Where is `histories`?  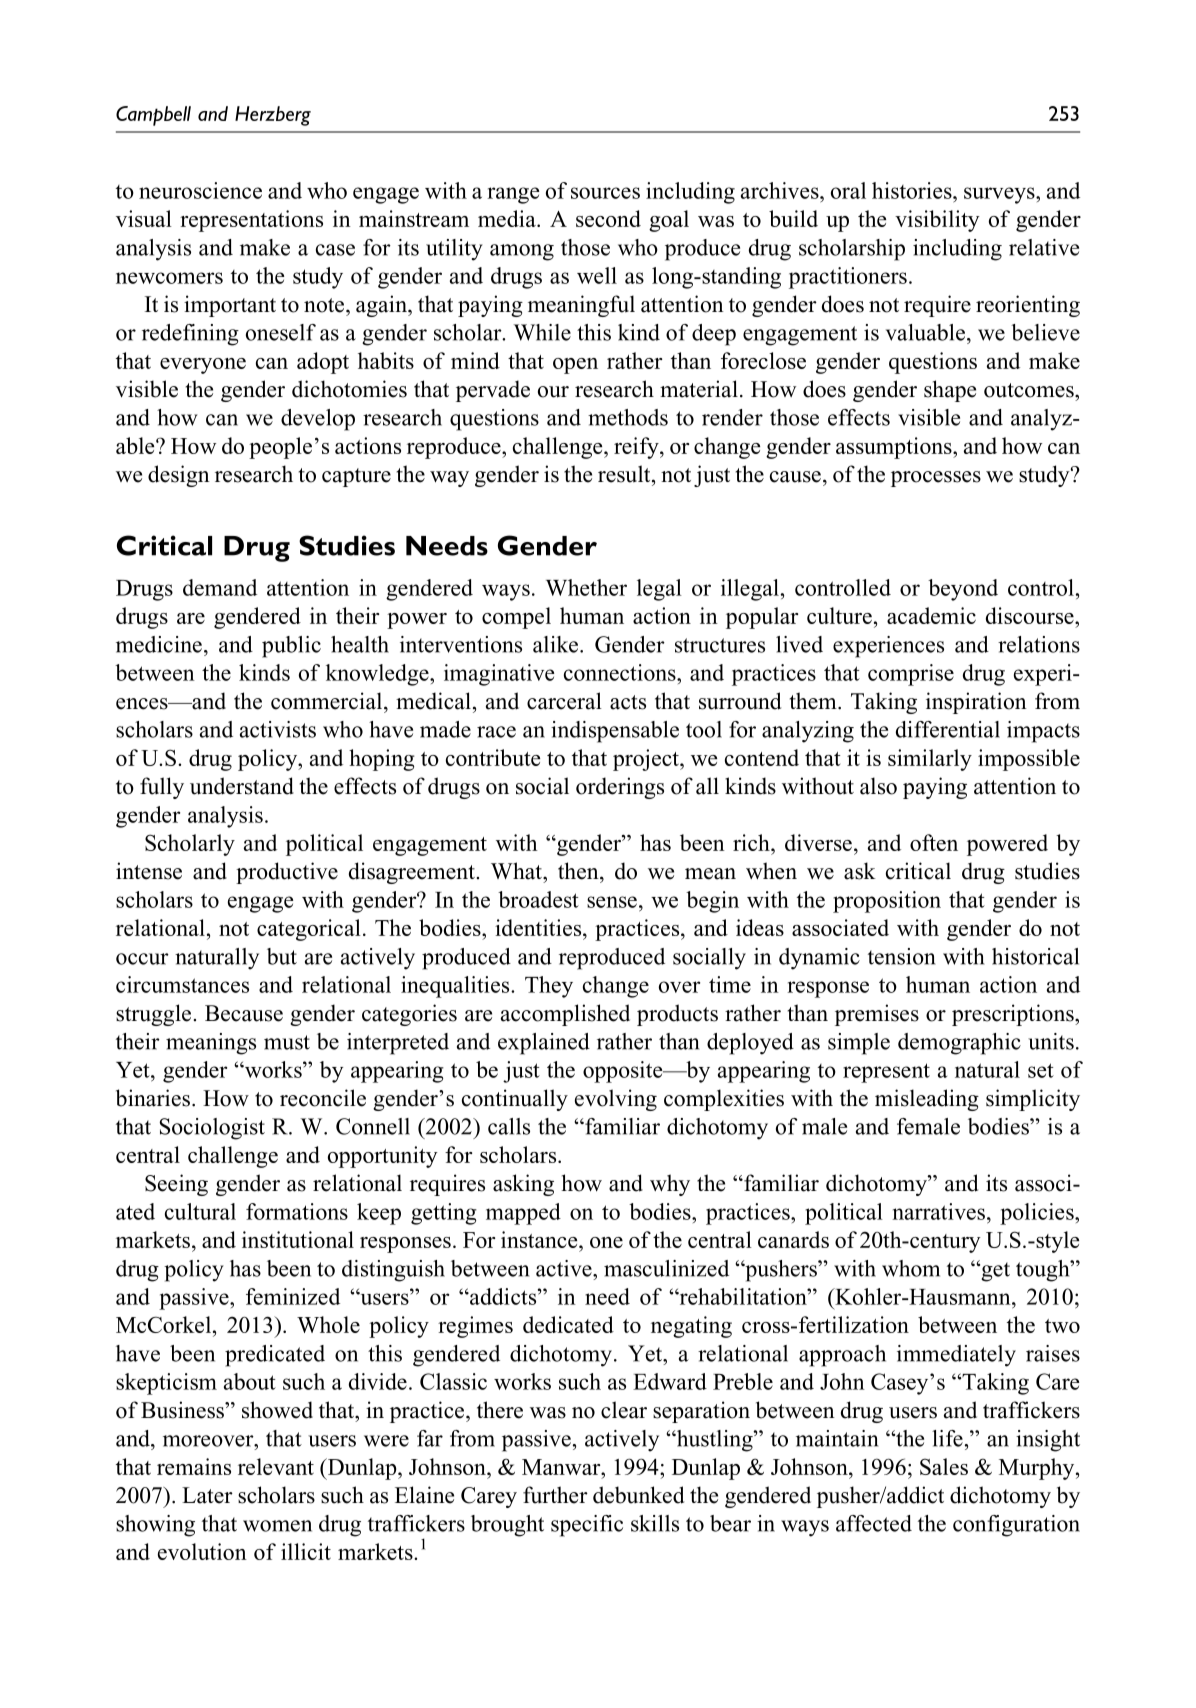 histories is located at coordinates (913, 190).
